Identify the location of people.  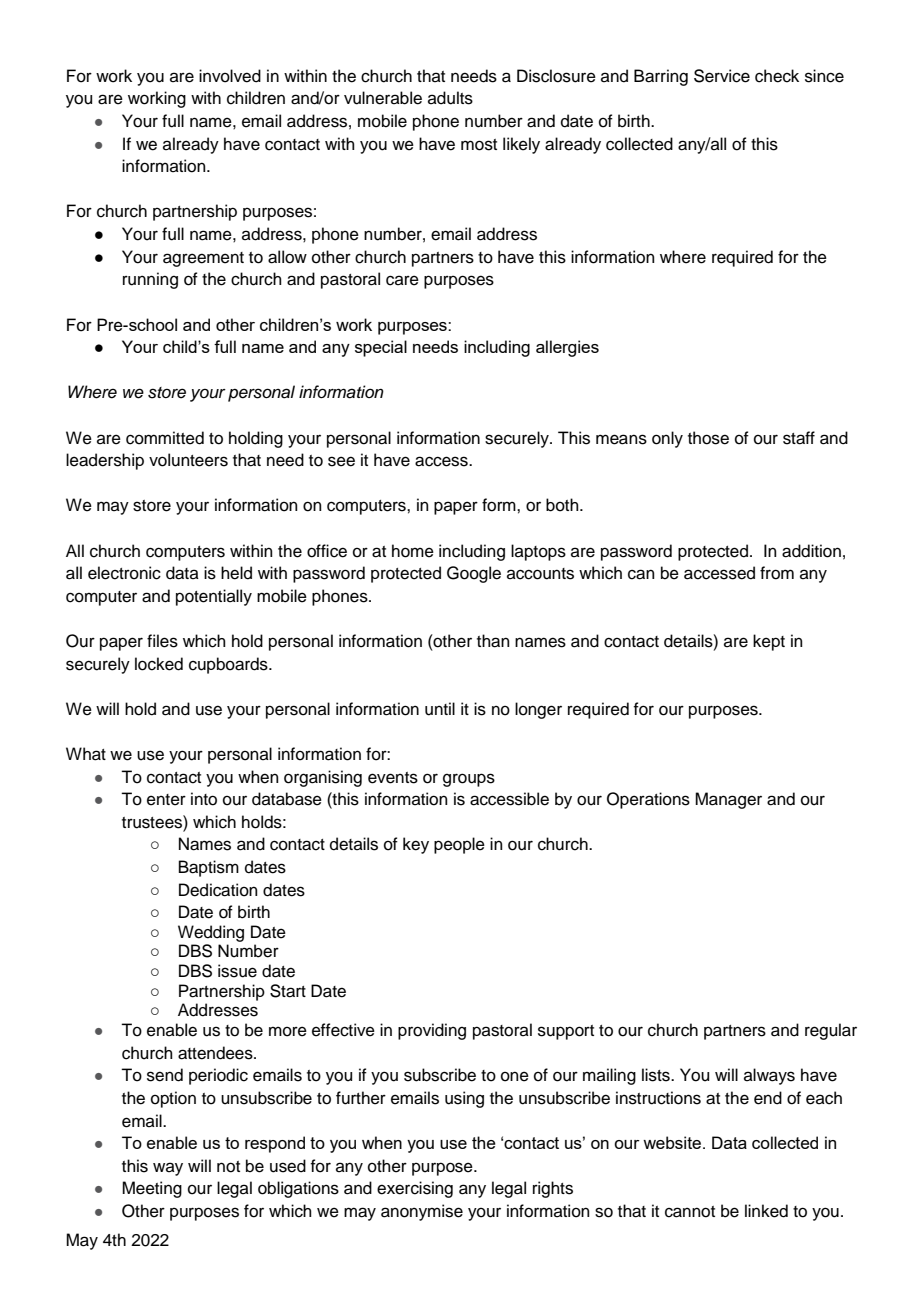
(459, 845).
